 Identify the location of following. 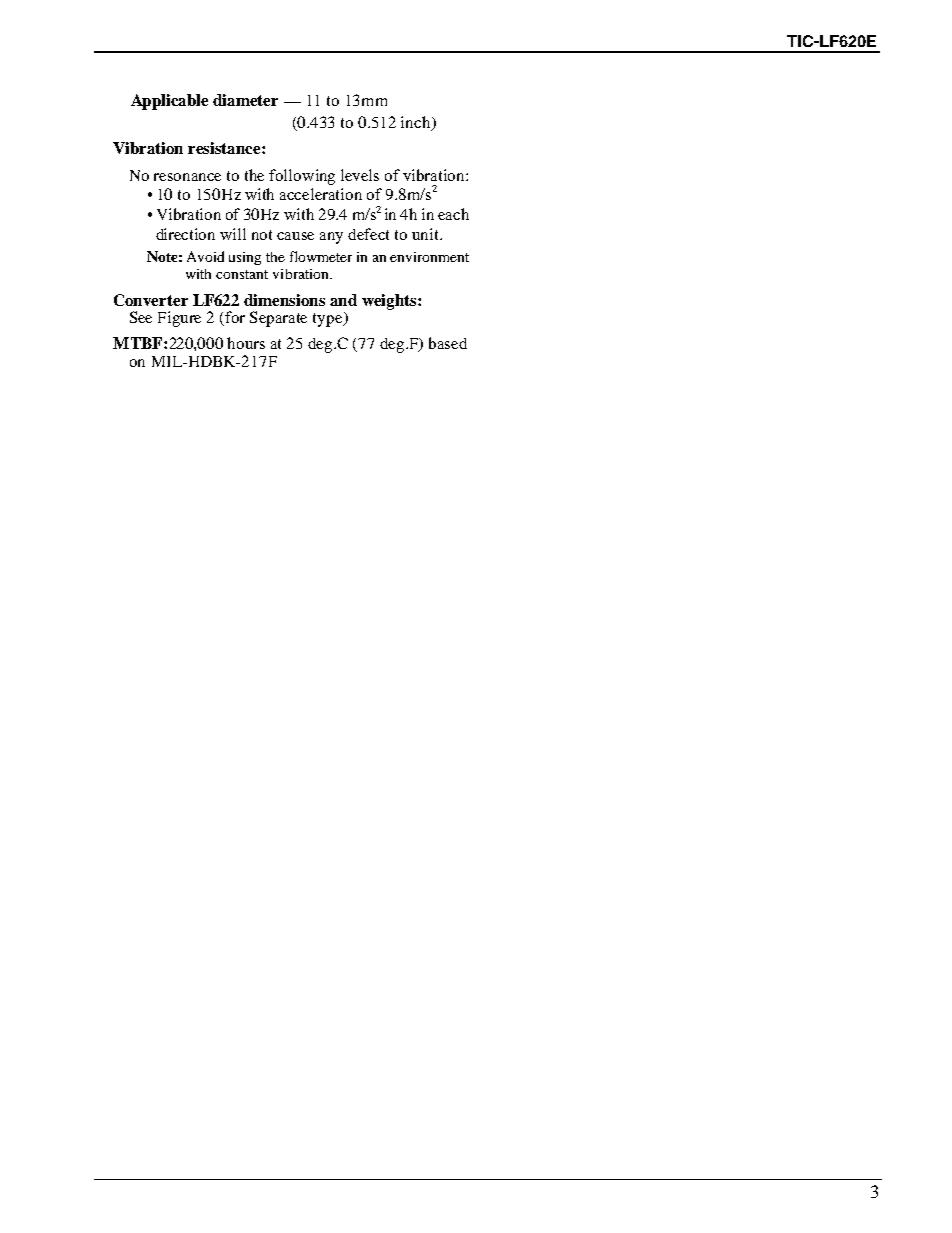
(302, 177).
